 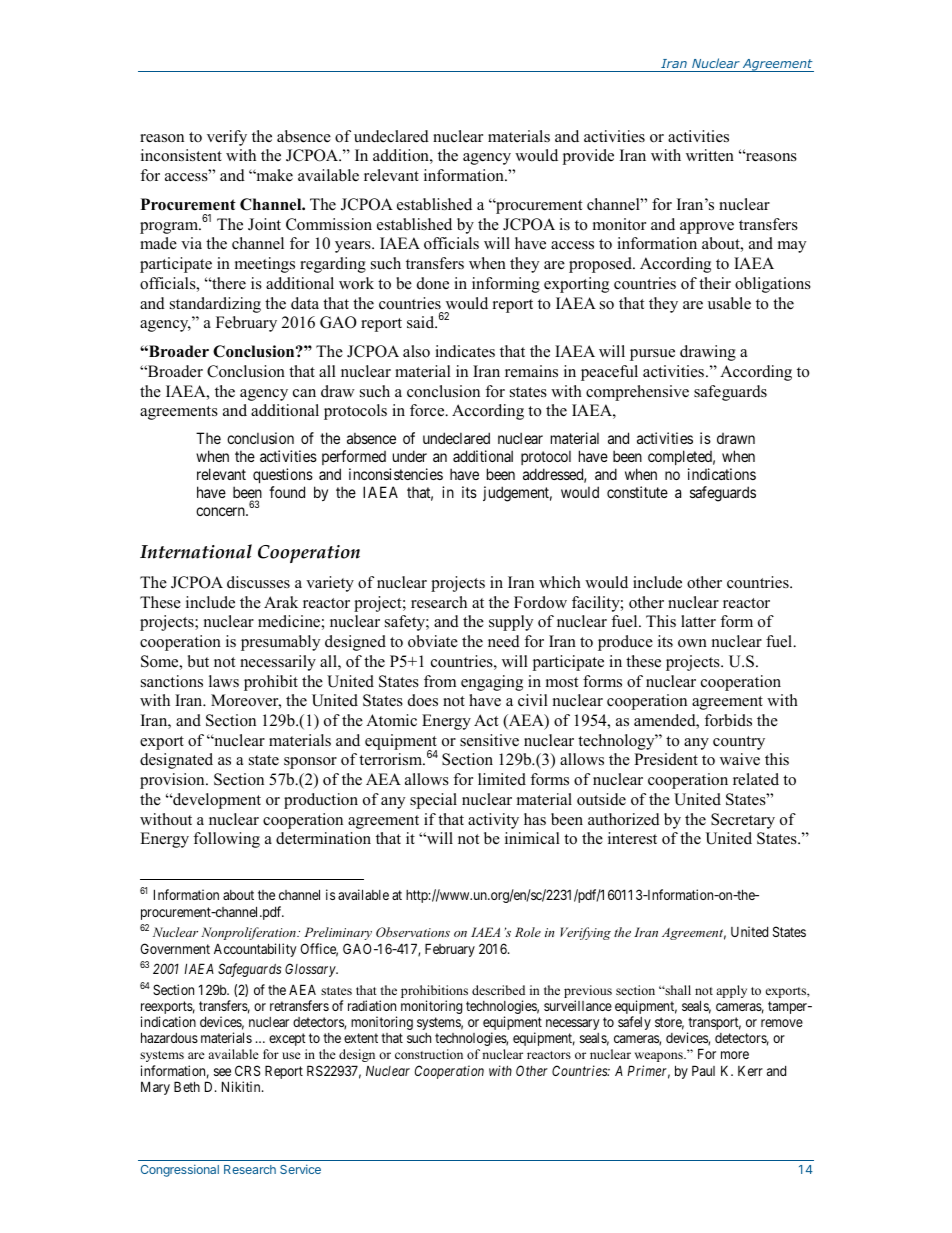 What do you see at coordinates (224, 681) in the screenshot?
I see `laws` at bounding box center [224, 681].
